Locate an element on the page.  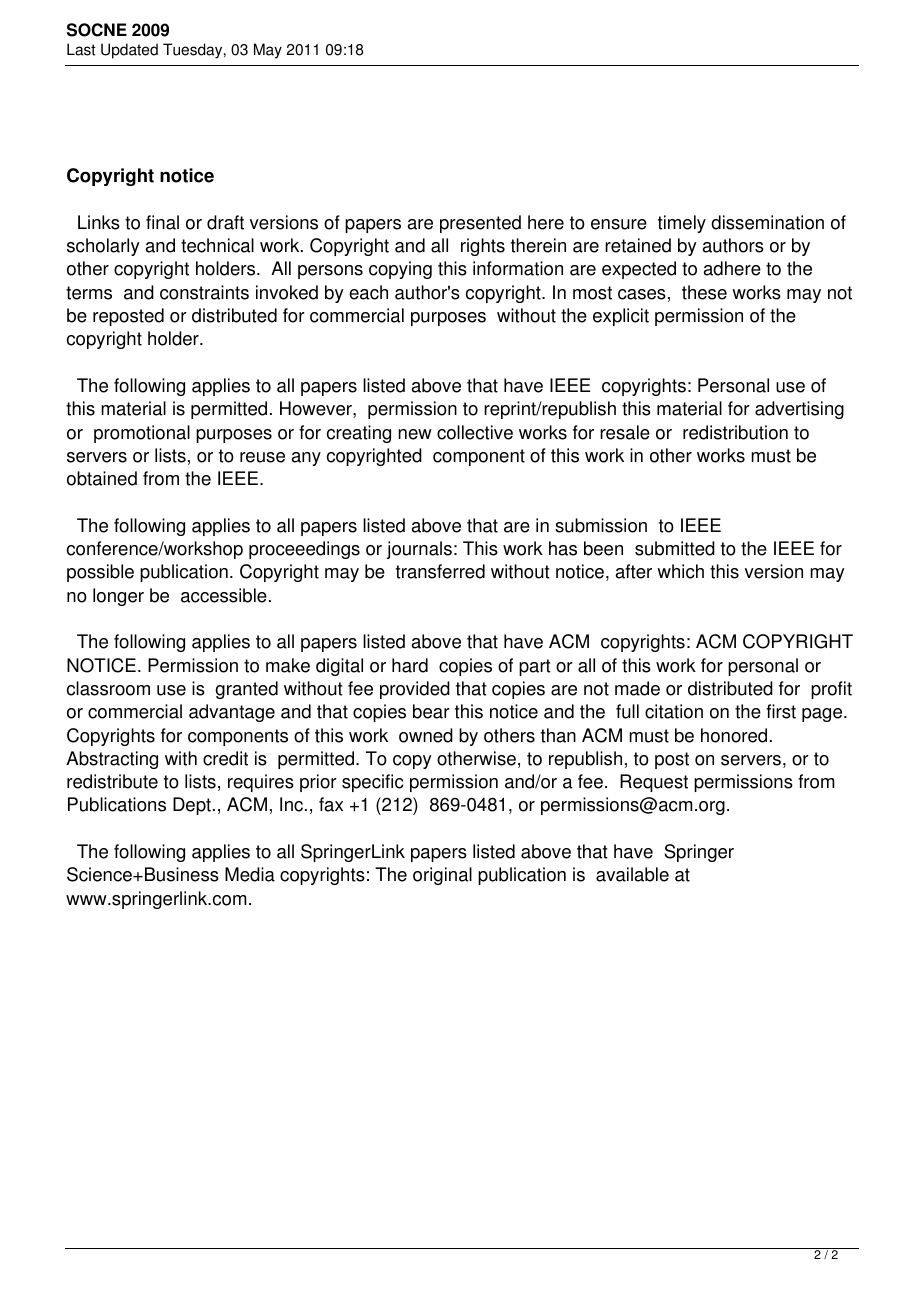
Updated is located at coordinates (129, 51).
